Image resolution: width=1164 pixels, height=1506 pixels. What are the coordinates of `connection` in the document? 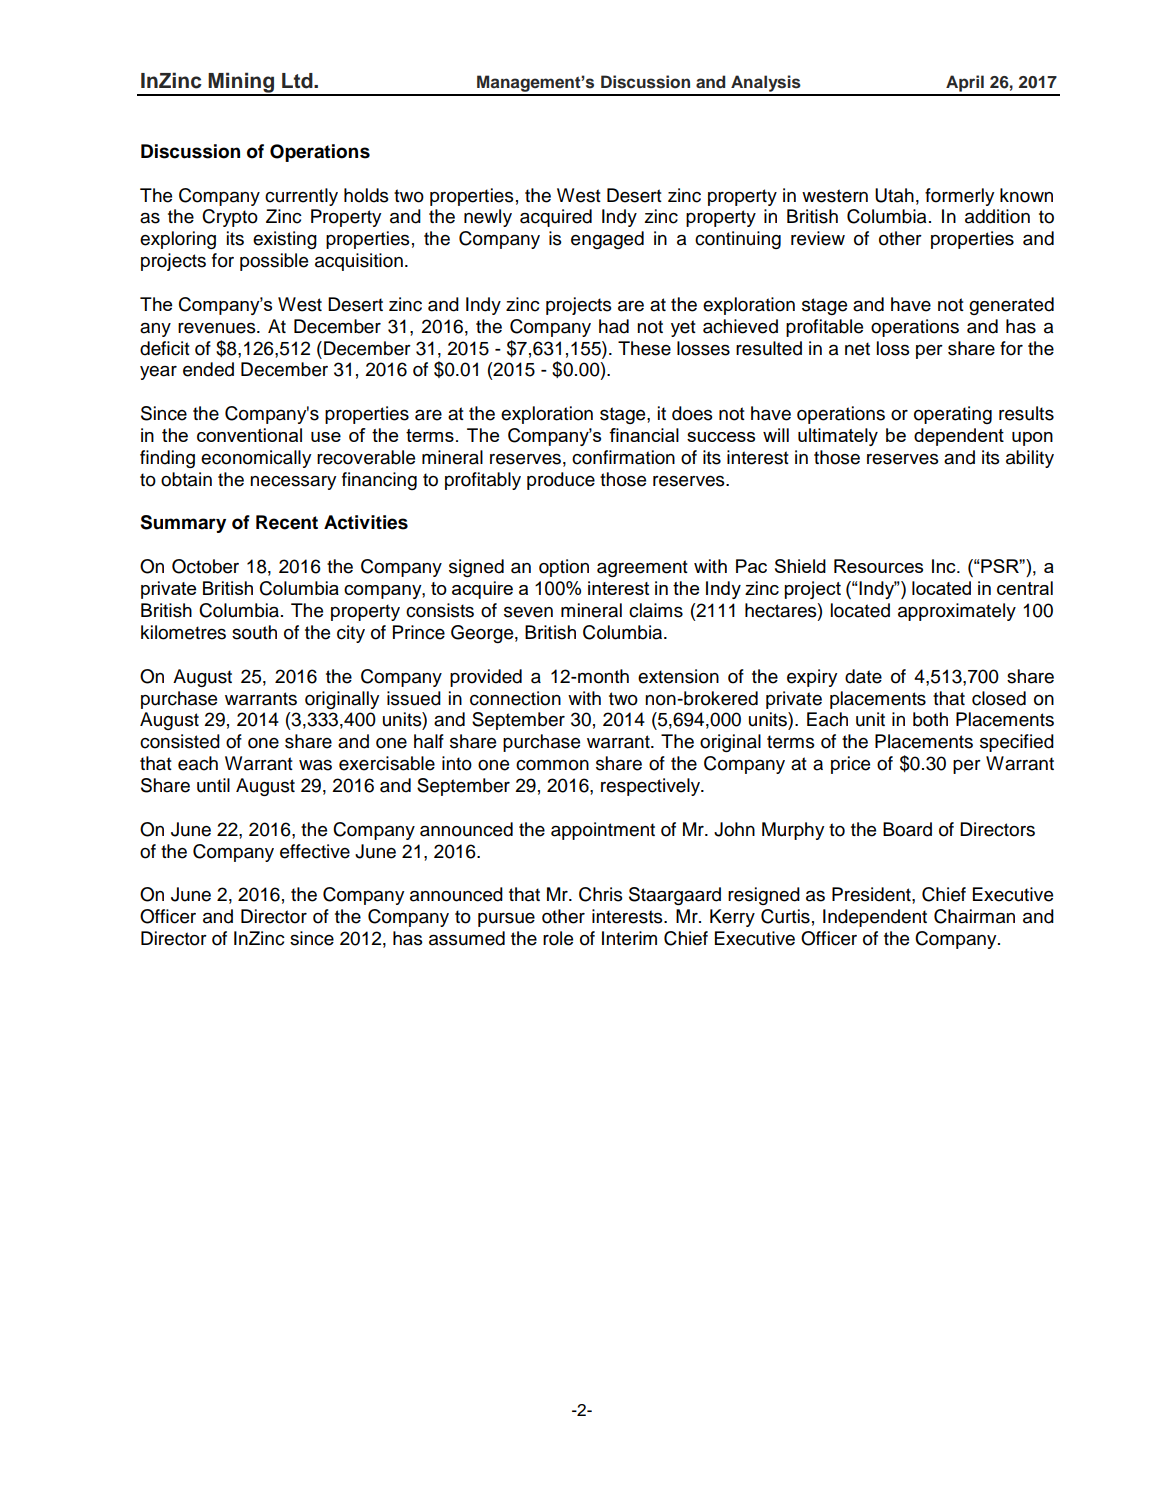 It's located at (515, 698).
